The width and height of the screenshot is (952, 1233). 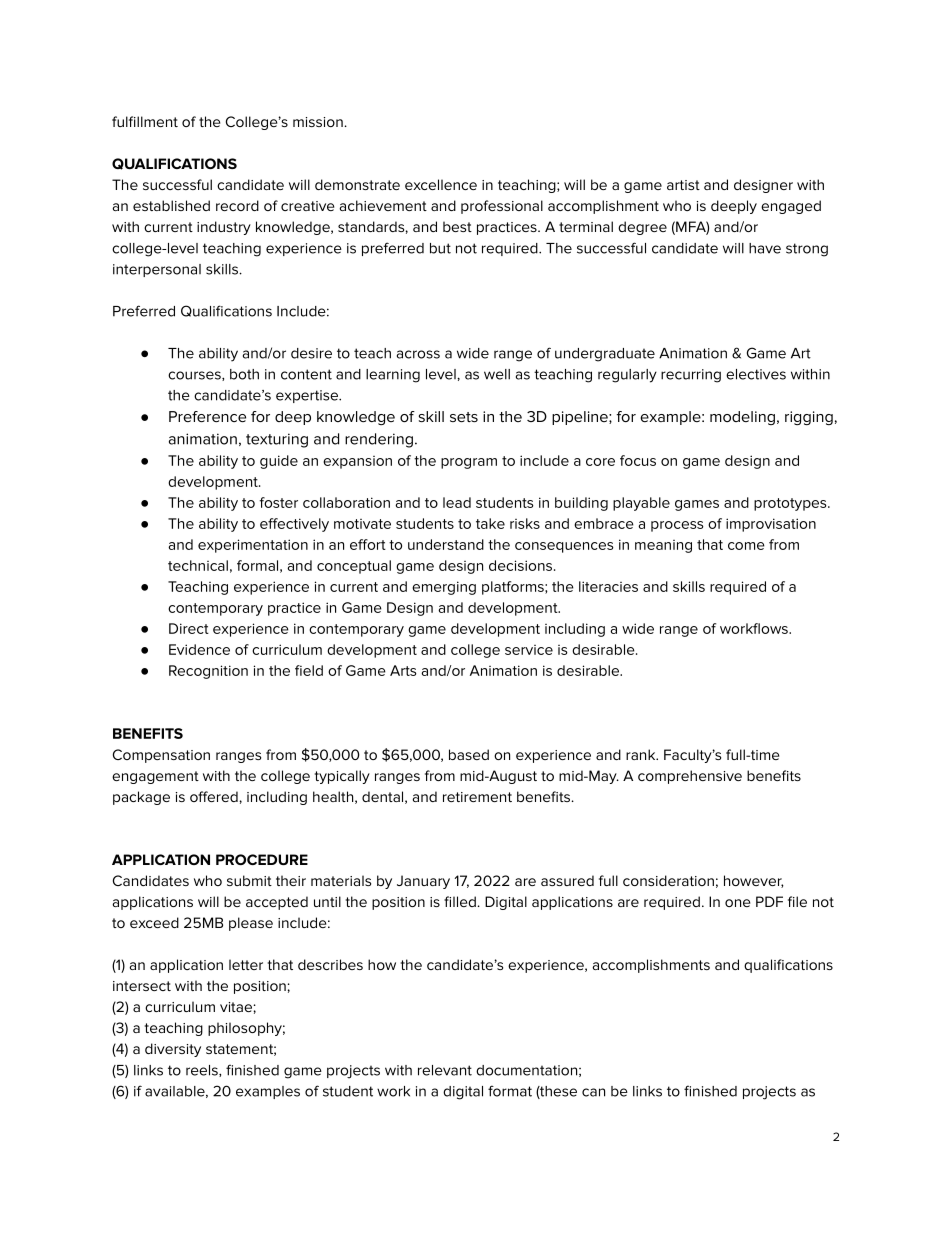 What do you see at coordinates (189, 628) in the screenshot?
I see `Direct` at bounding box center [189, 628].
